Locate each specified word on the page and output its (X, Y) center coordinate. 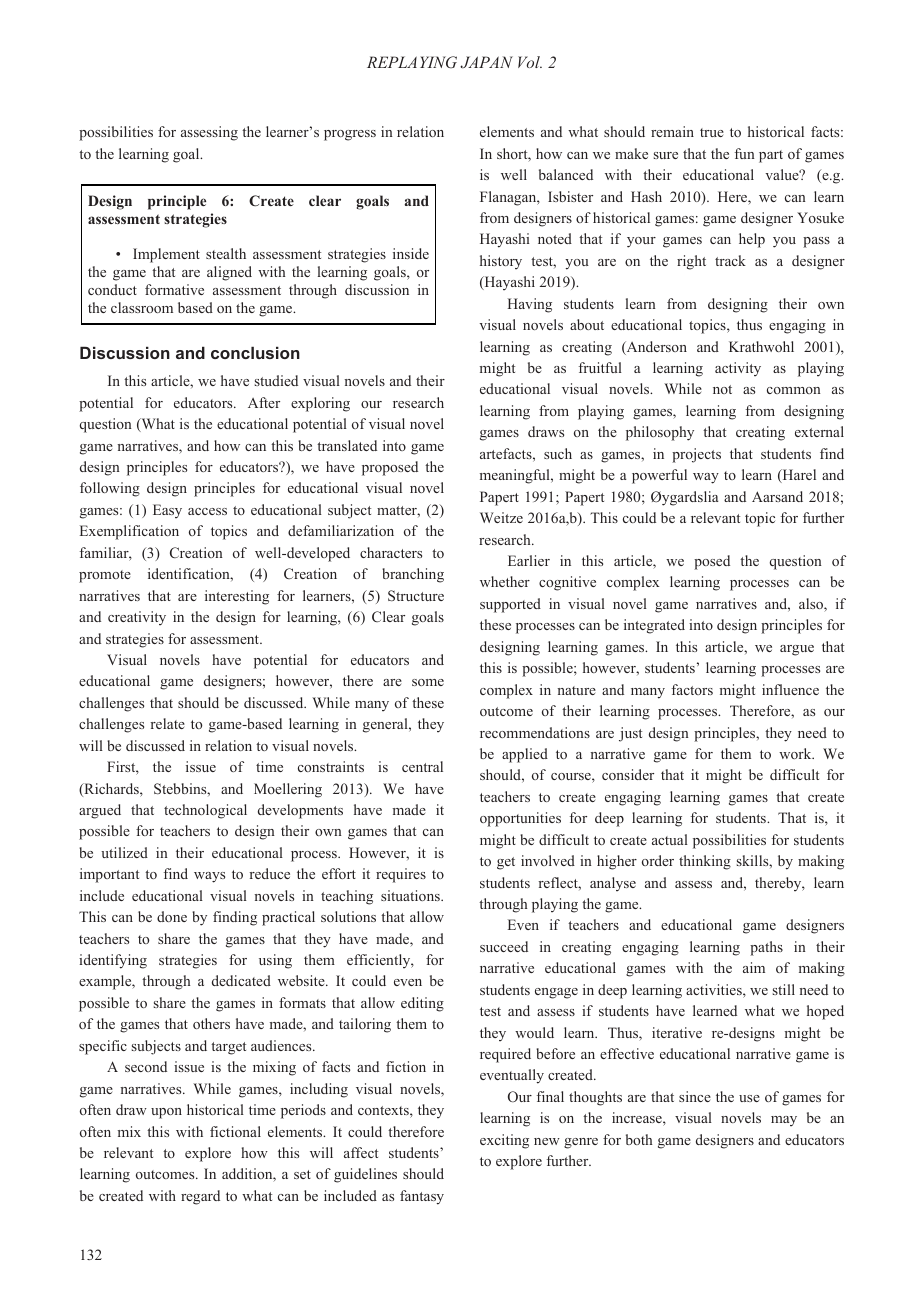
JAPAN (486, 62)
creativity (137, 618)
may (784, 1121)
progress (350, 135)
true (712, 132)
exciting (504, 1141)
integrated (654, 626)
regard (200, 1197)
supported (510, 605)
